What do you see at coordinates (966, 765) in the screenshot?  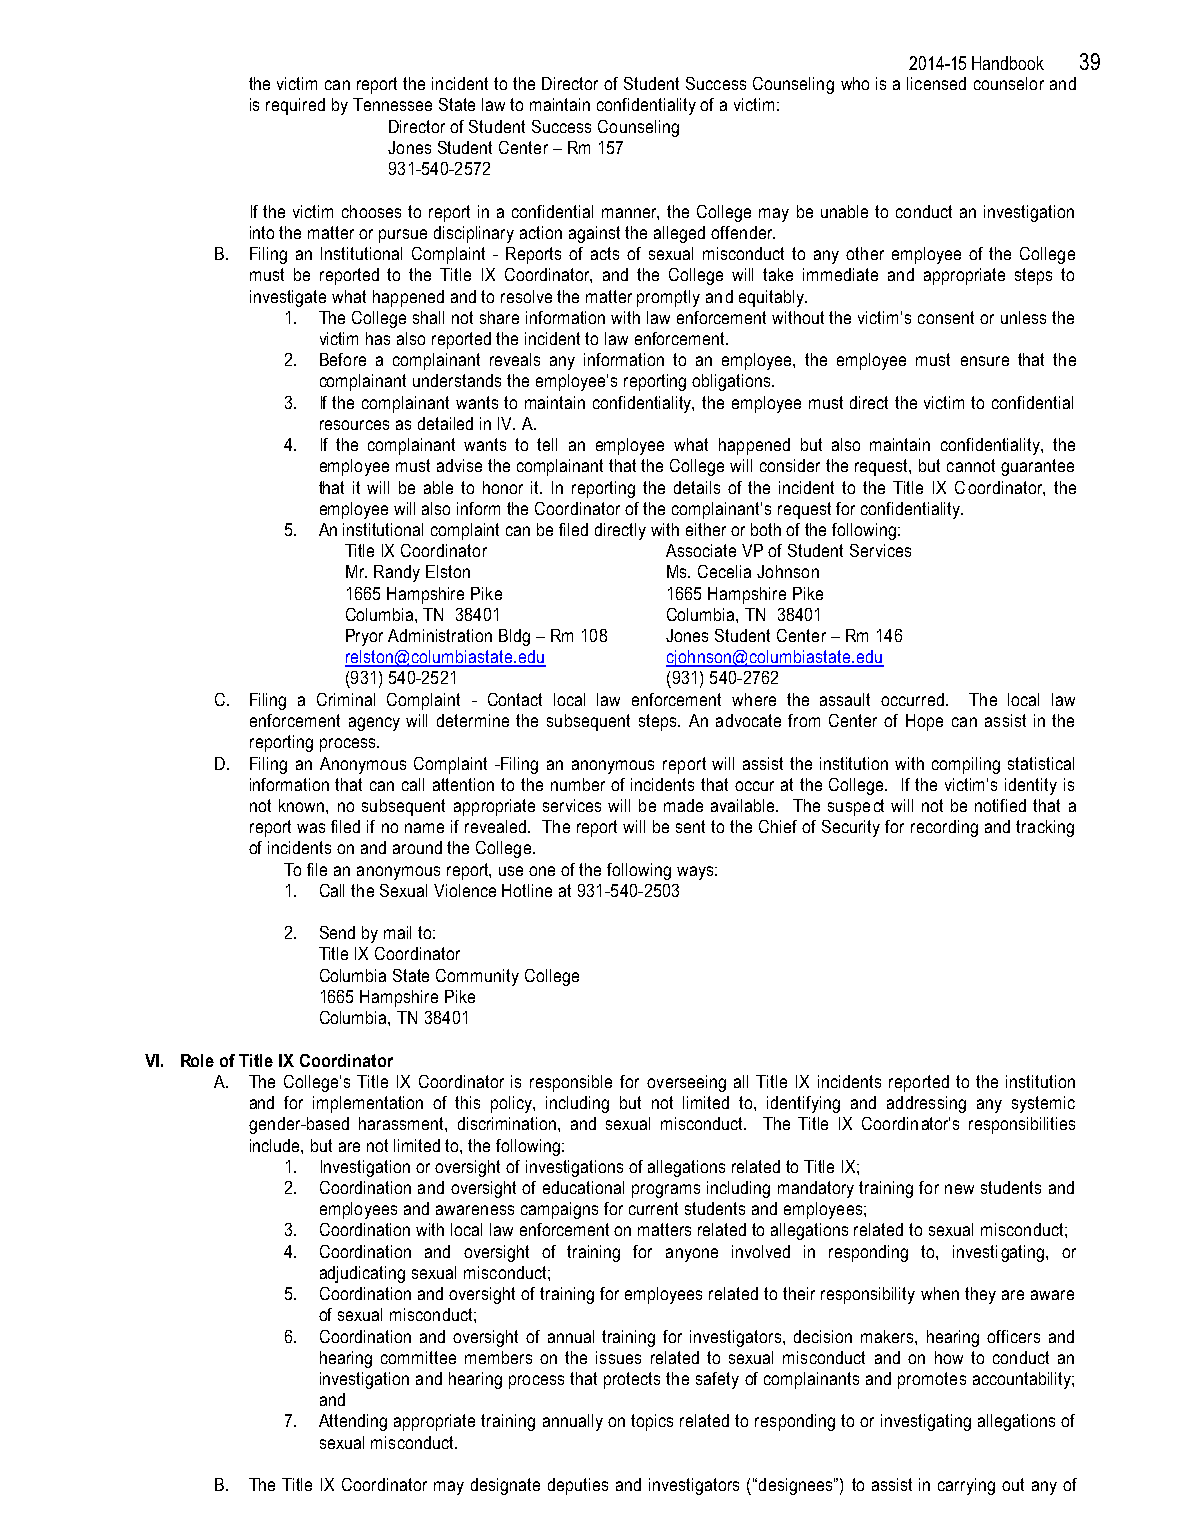 I see `compiling` at bounding box center [966, 765].
